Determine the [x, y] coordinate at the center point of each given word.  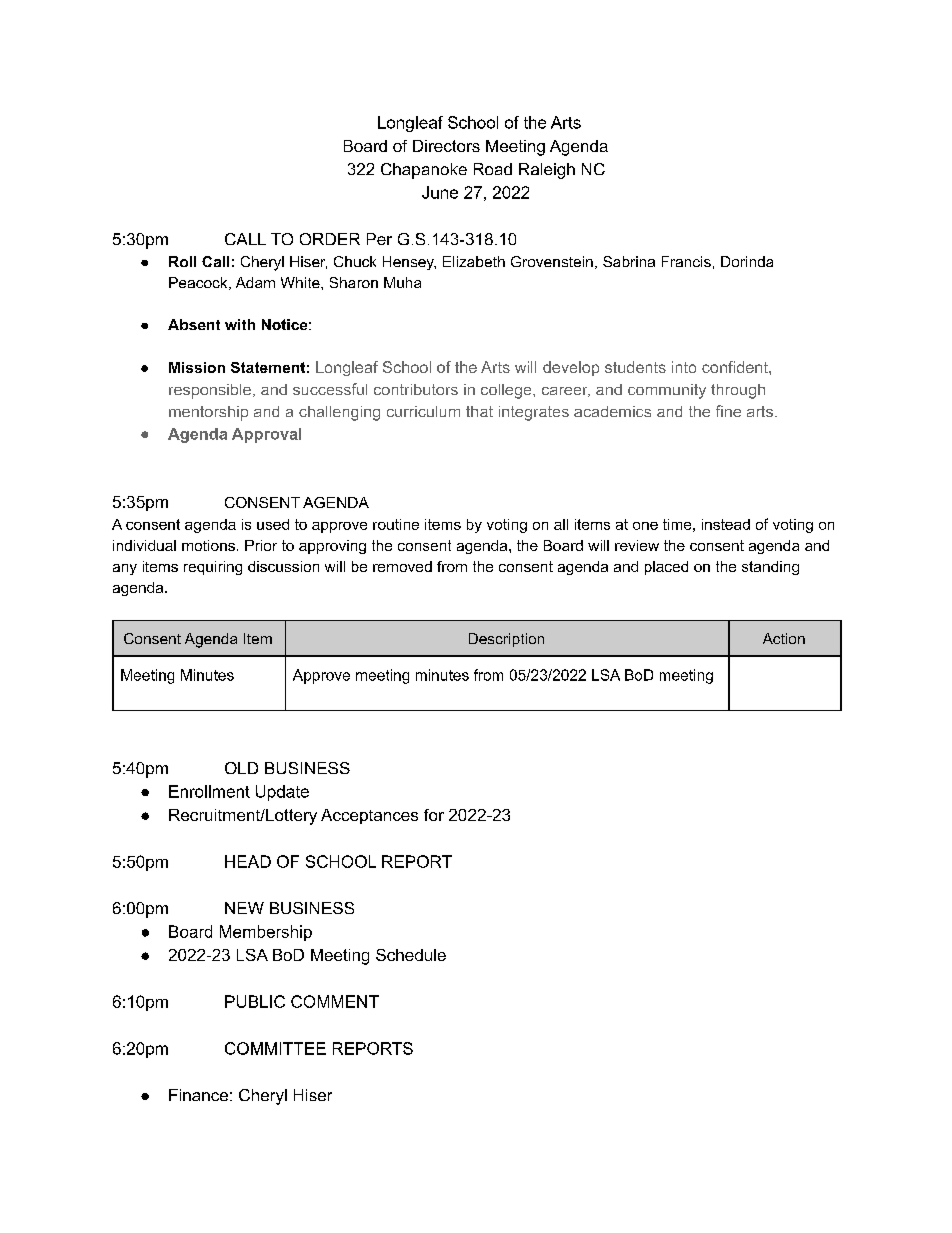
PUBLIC [255, 1001]
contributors [416, 389]
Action [784, 638]
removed [402, 566]
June [440, 192]
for [434, 815]
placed [666, 568]
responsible [210, 391]
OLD [241, 768]
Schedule [411, 955]
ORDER [330, 239]
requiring [213, 568]
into [684, 367]
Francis [686, 261]
